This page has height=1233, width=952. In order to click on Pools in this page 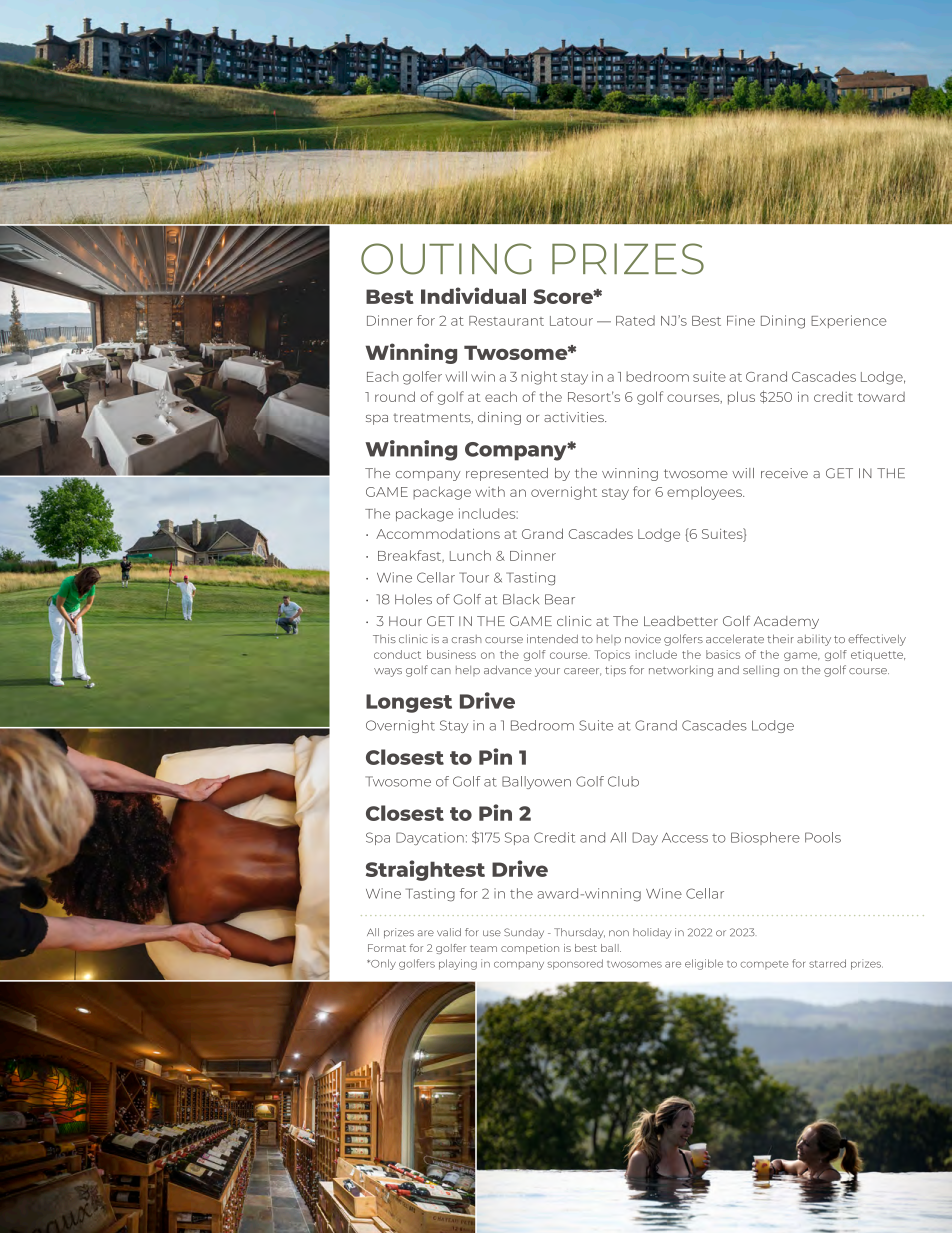, I will do `click(823, 837)`.
